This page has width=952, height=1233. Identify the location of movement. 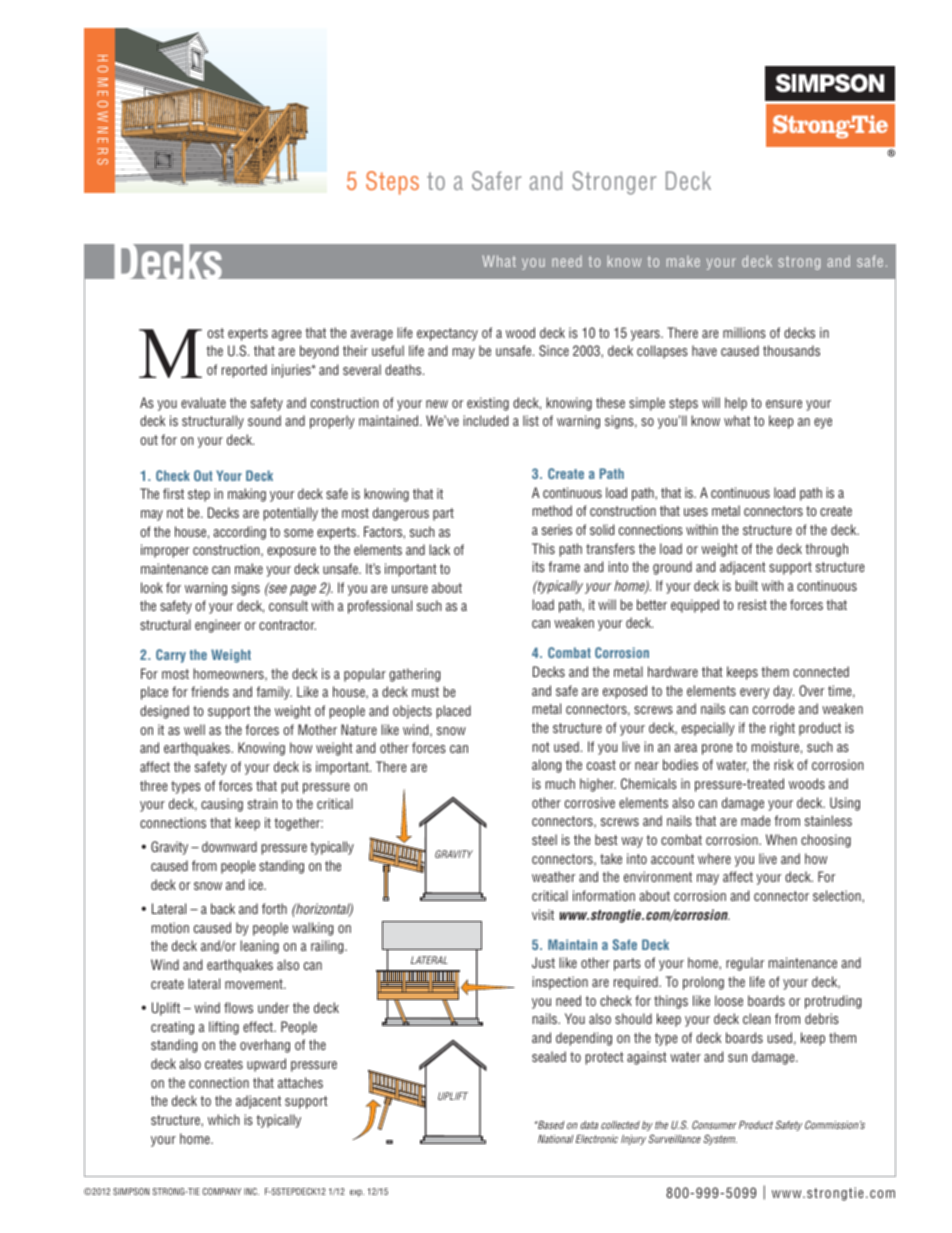
(255, 984).
